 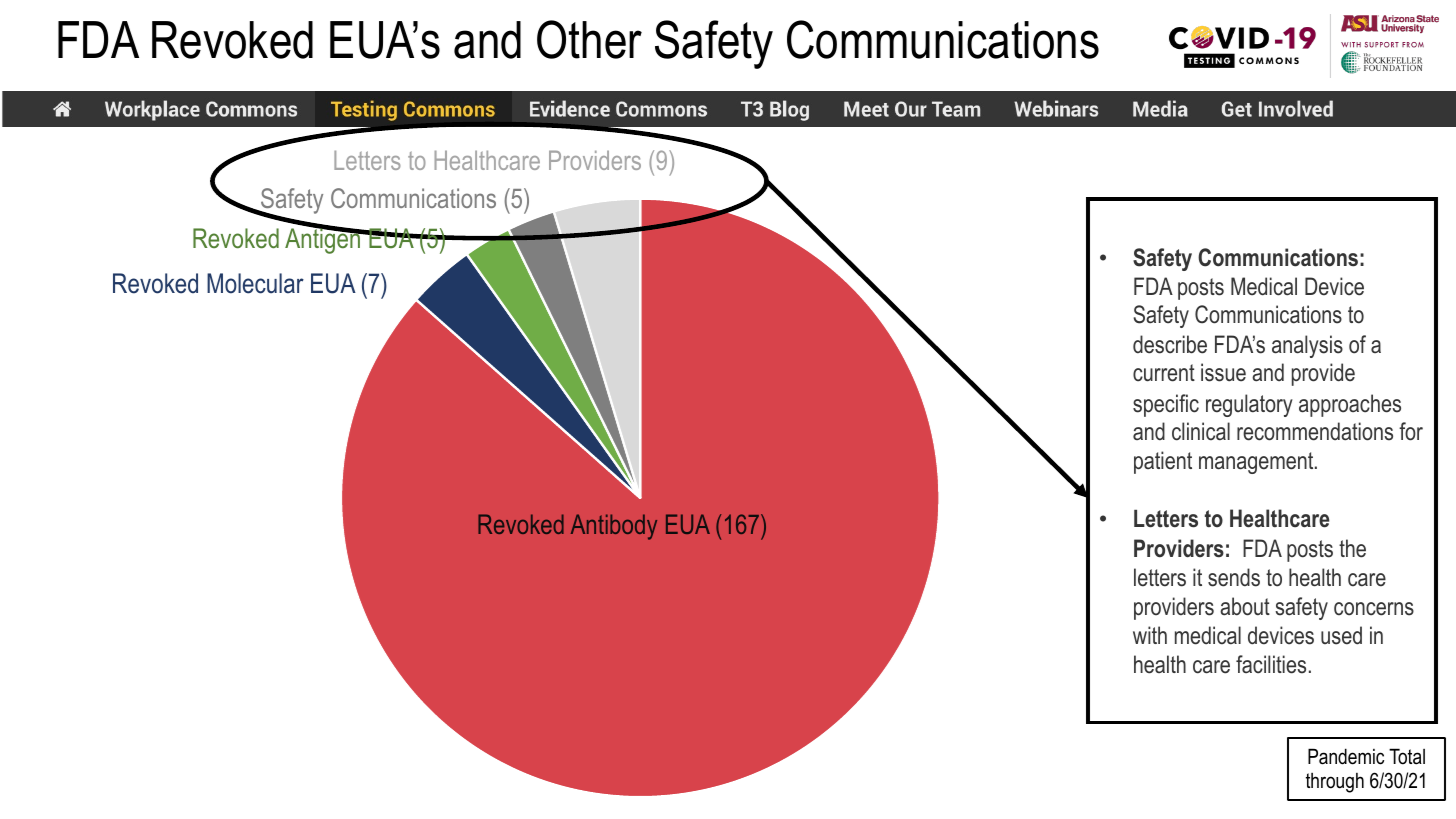 I want to click on analysis, so click(x=1307, y=346).
